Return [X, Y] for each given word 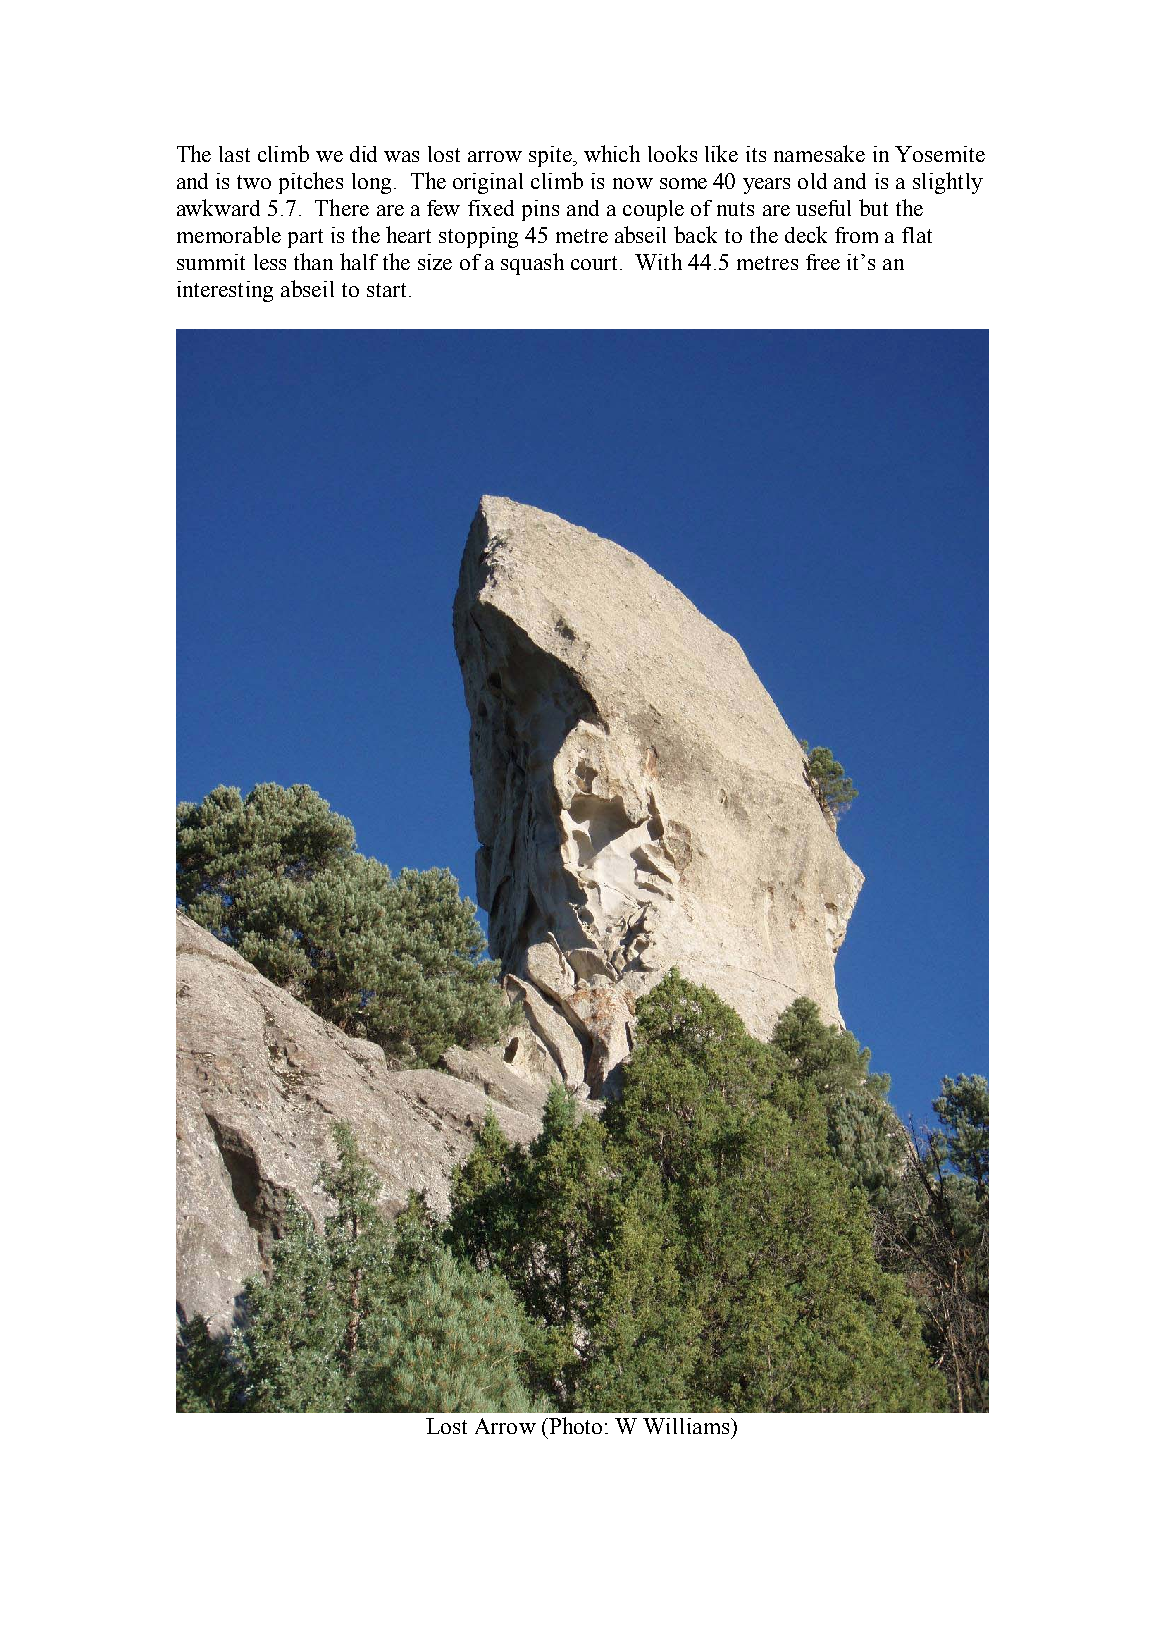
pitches [311, 183]
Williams [686, 1426]
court [596, 263]
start [386, 290]
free [823, 262]
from [856, 235]
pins [540, 210]
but [873, 207]
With [658, 261]
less [270, 262]
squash [532, 264]
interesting [225, 291]
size [435, 262]
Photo [574, 1425]
